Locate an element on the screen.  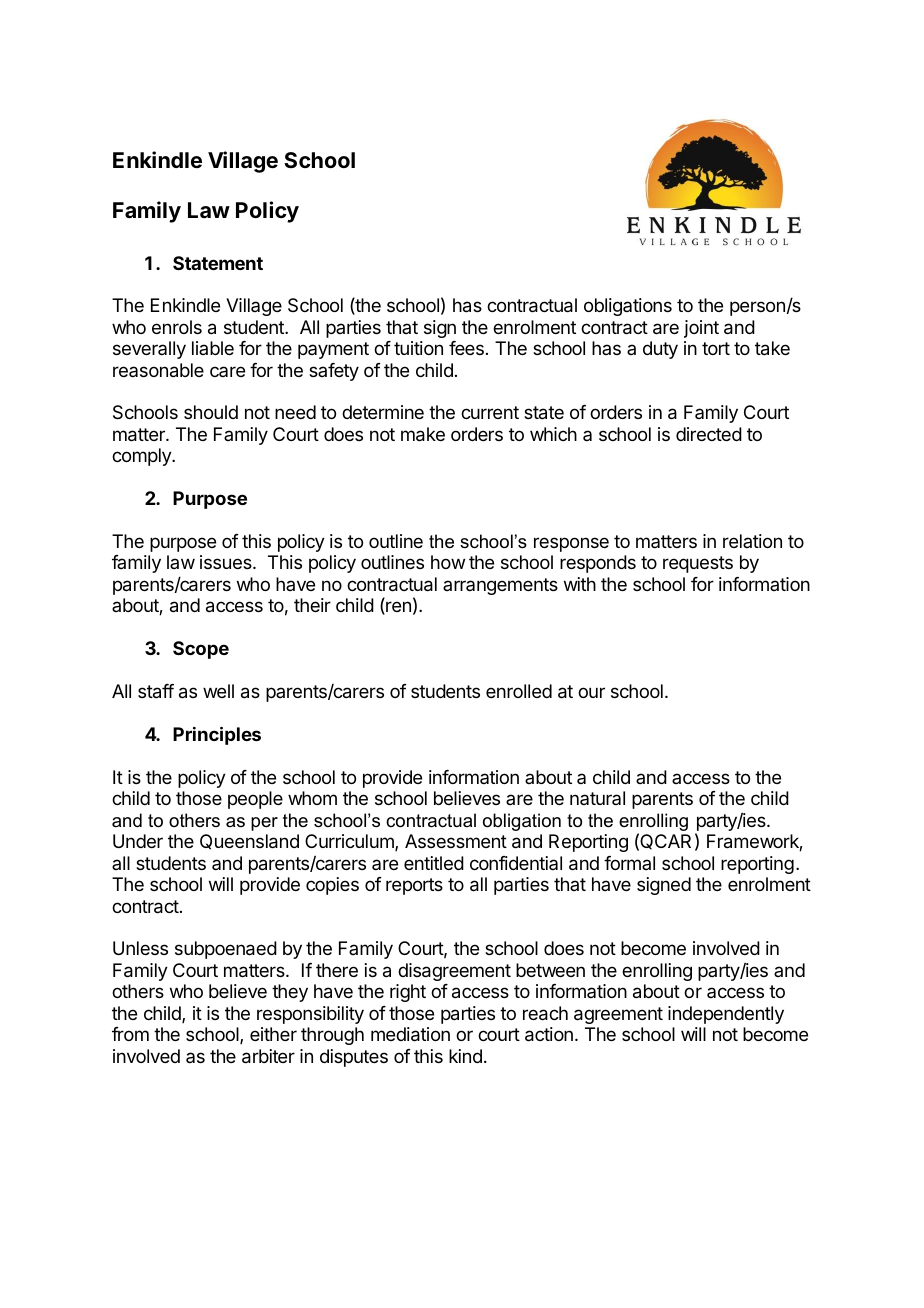
fees is located at coordinates (466, 348).
